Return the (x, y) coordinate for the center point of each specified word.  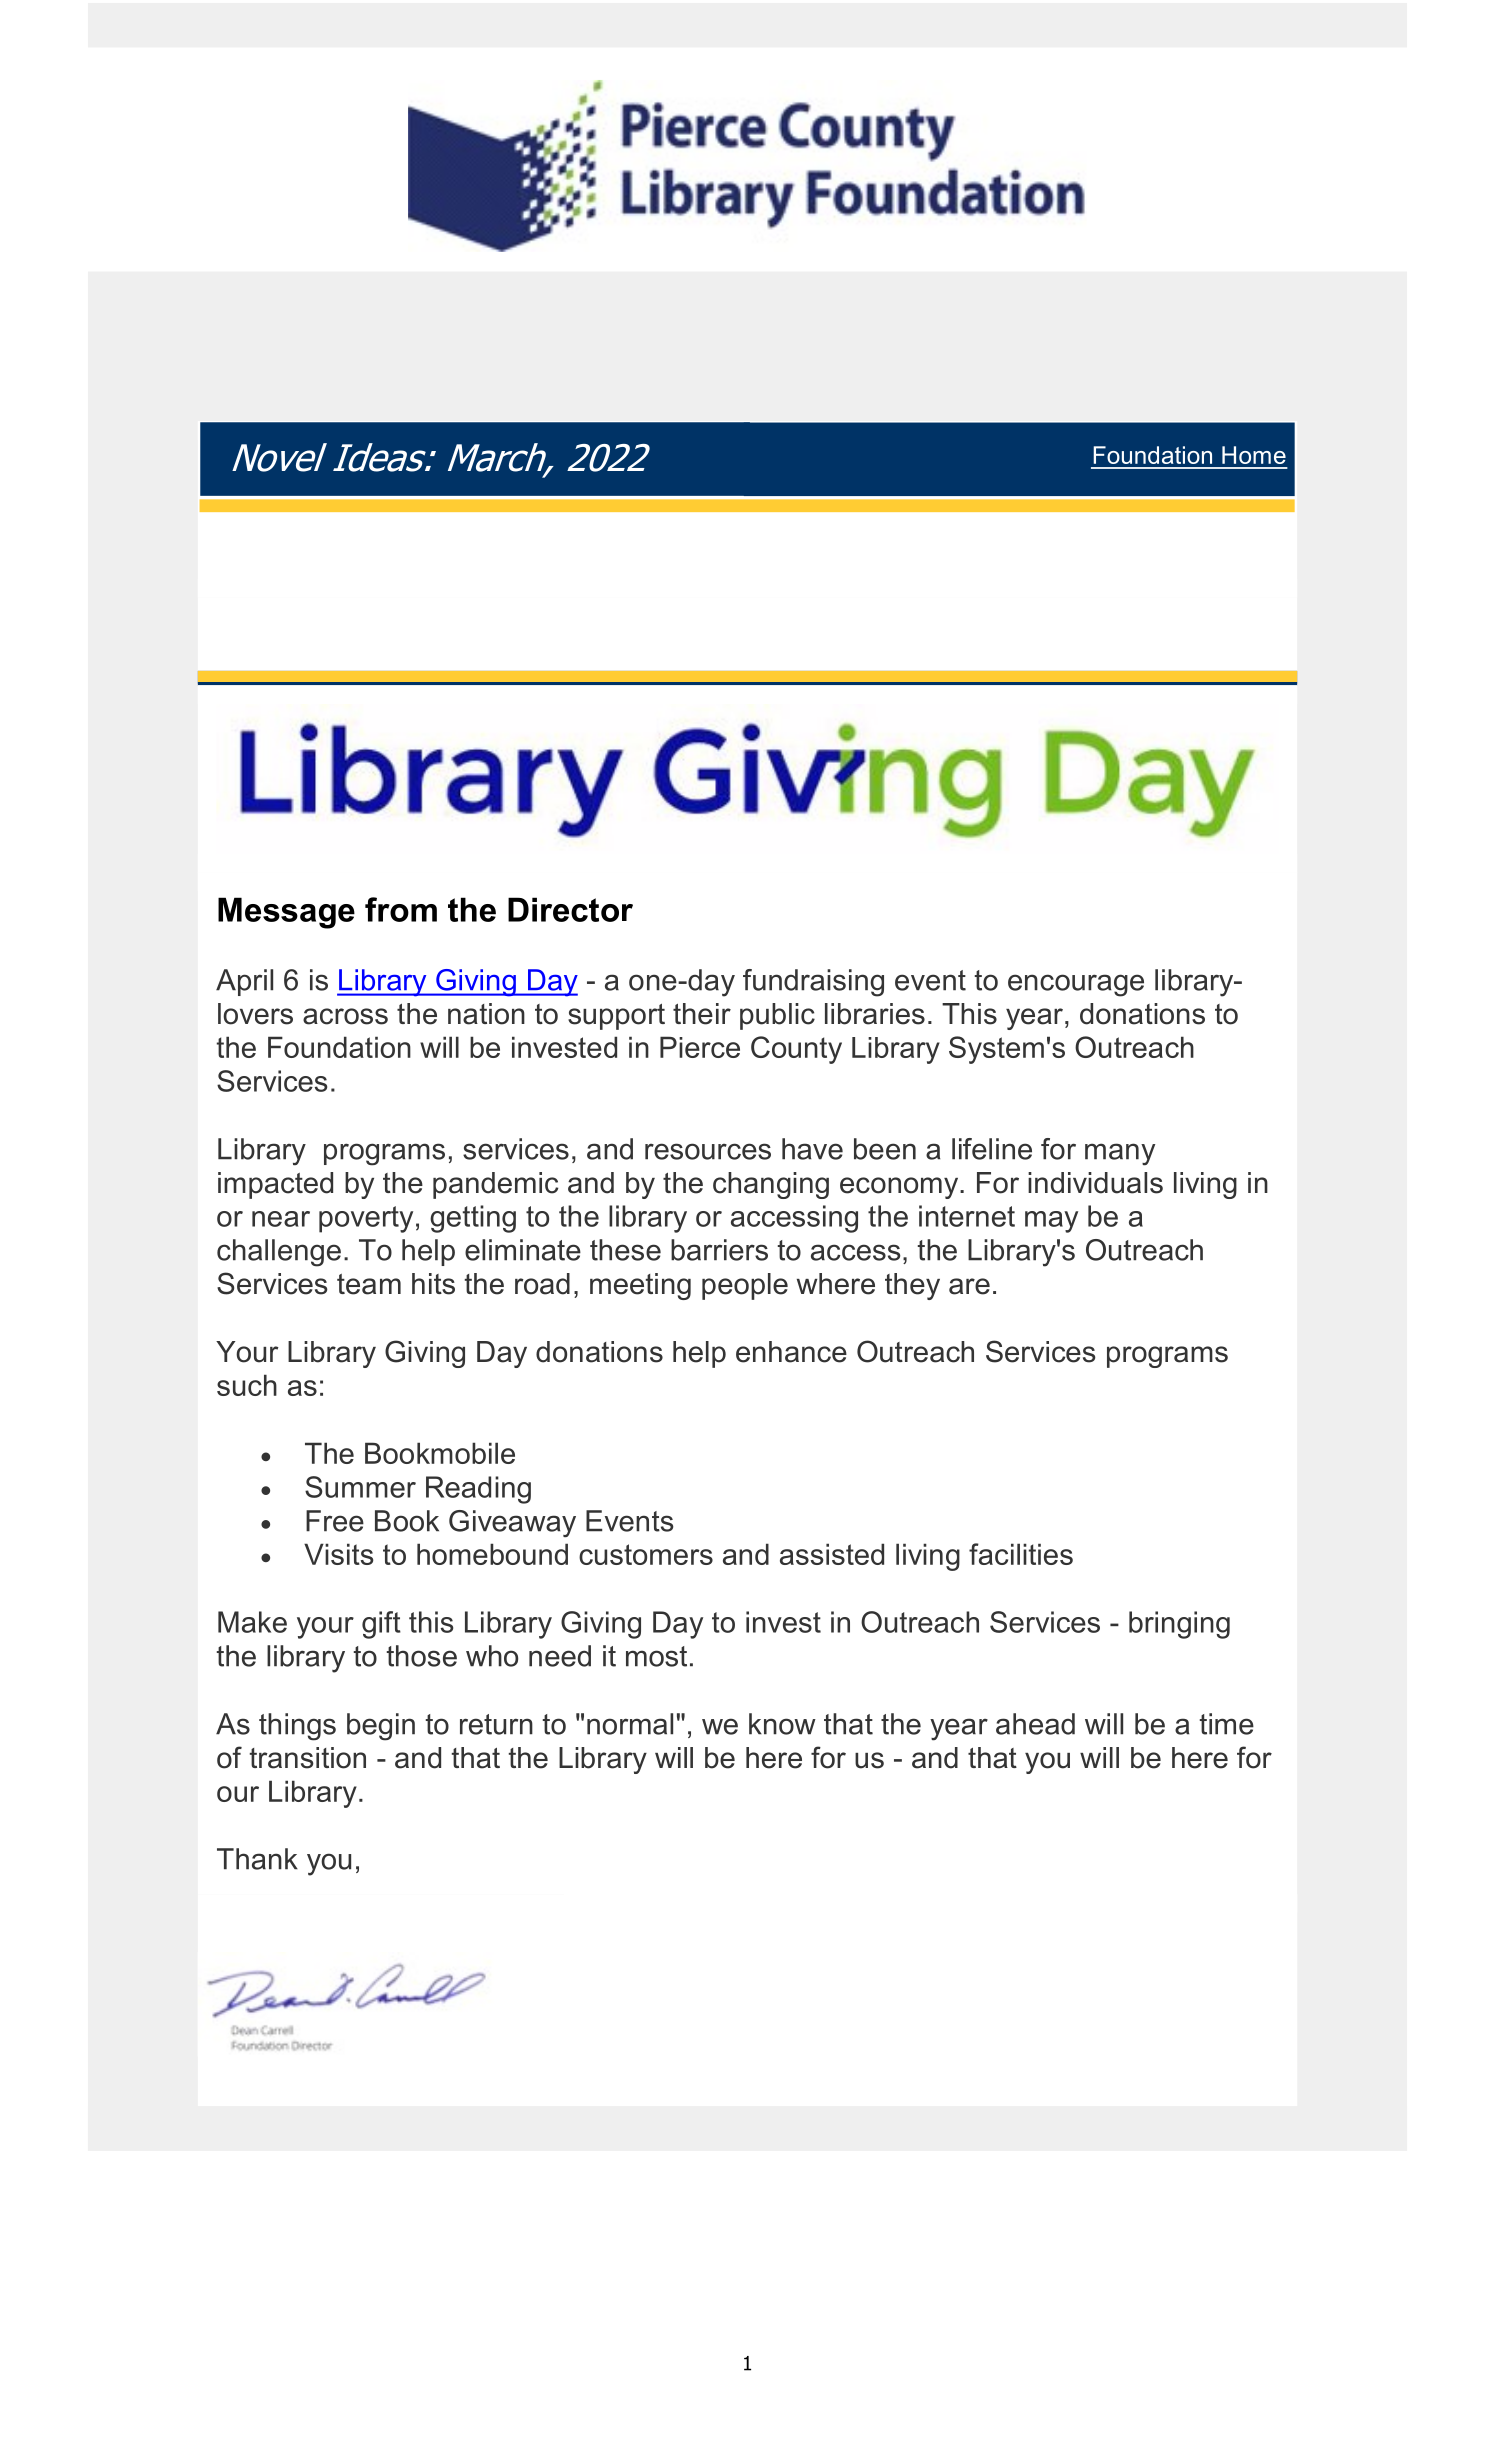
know (782, 1724)
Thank (257, 1859)
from (401, 909)
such (247, 1385)
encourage (1076, 985)
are (969, 1286)
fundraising (813, 983)
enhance (791, 1352)
